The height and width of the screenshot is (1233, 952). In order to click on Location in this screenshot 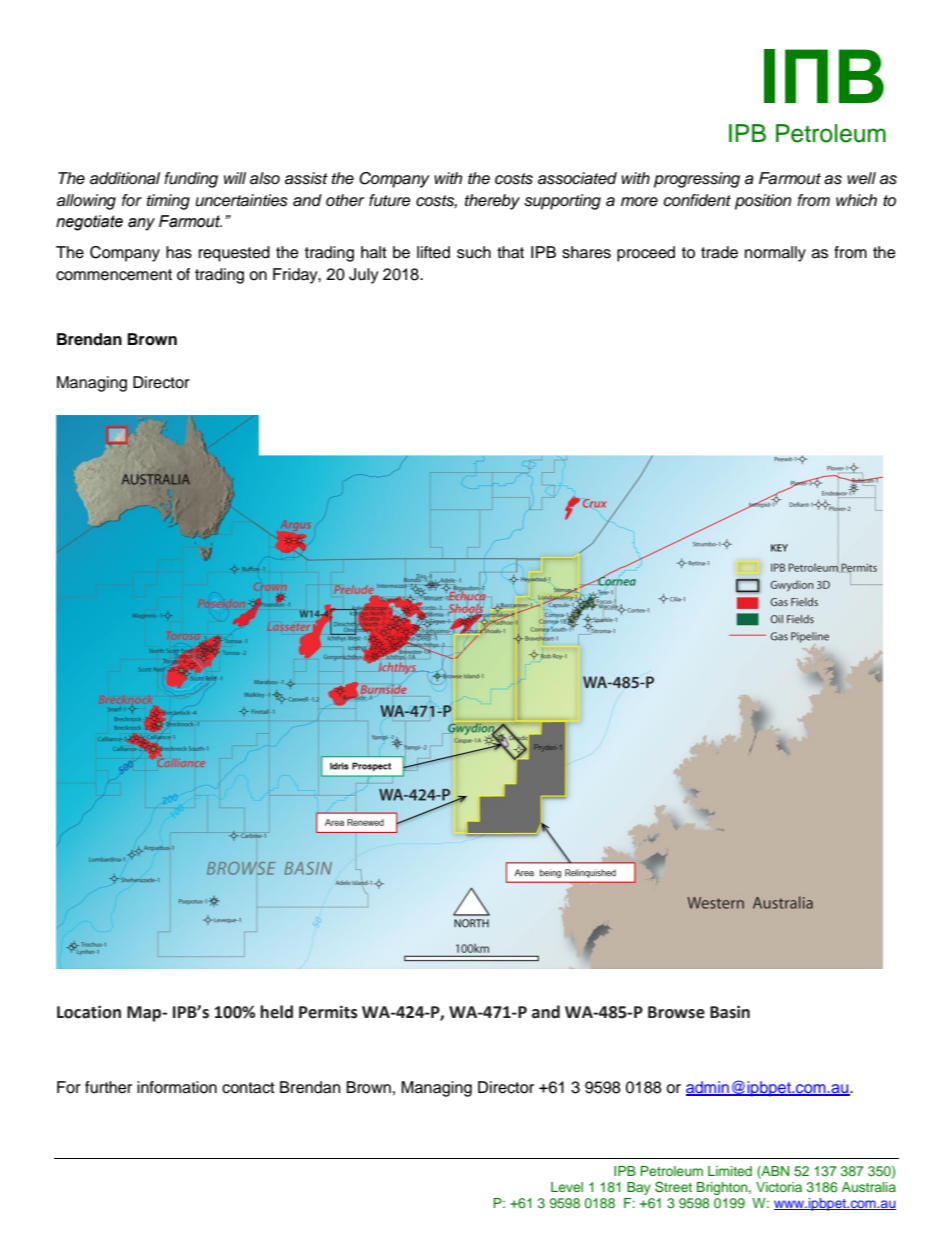, I will do `click(89, 1012)`.
